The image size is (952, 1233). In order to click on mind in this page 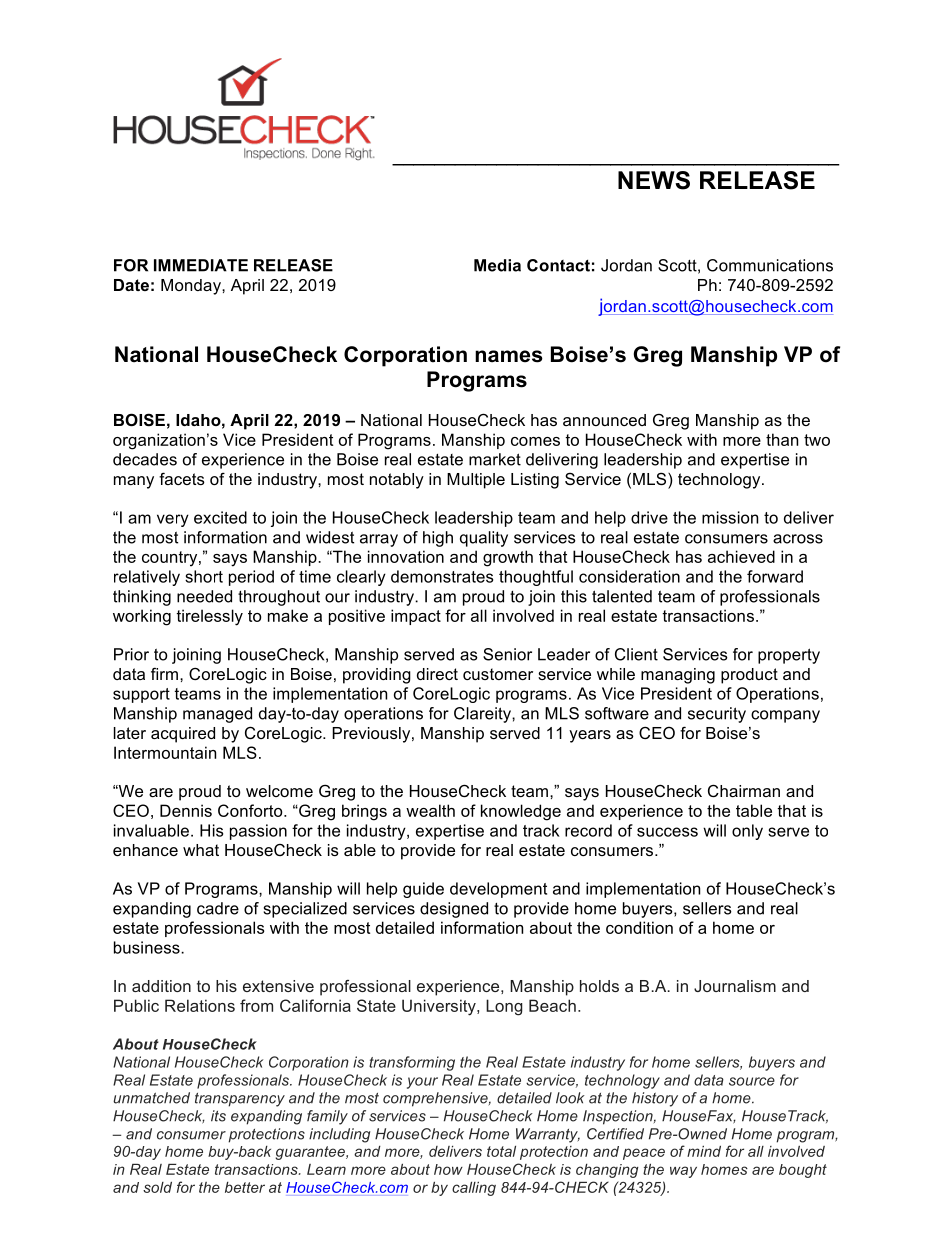, I will do `click(704, 1151)`.
